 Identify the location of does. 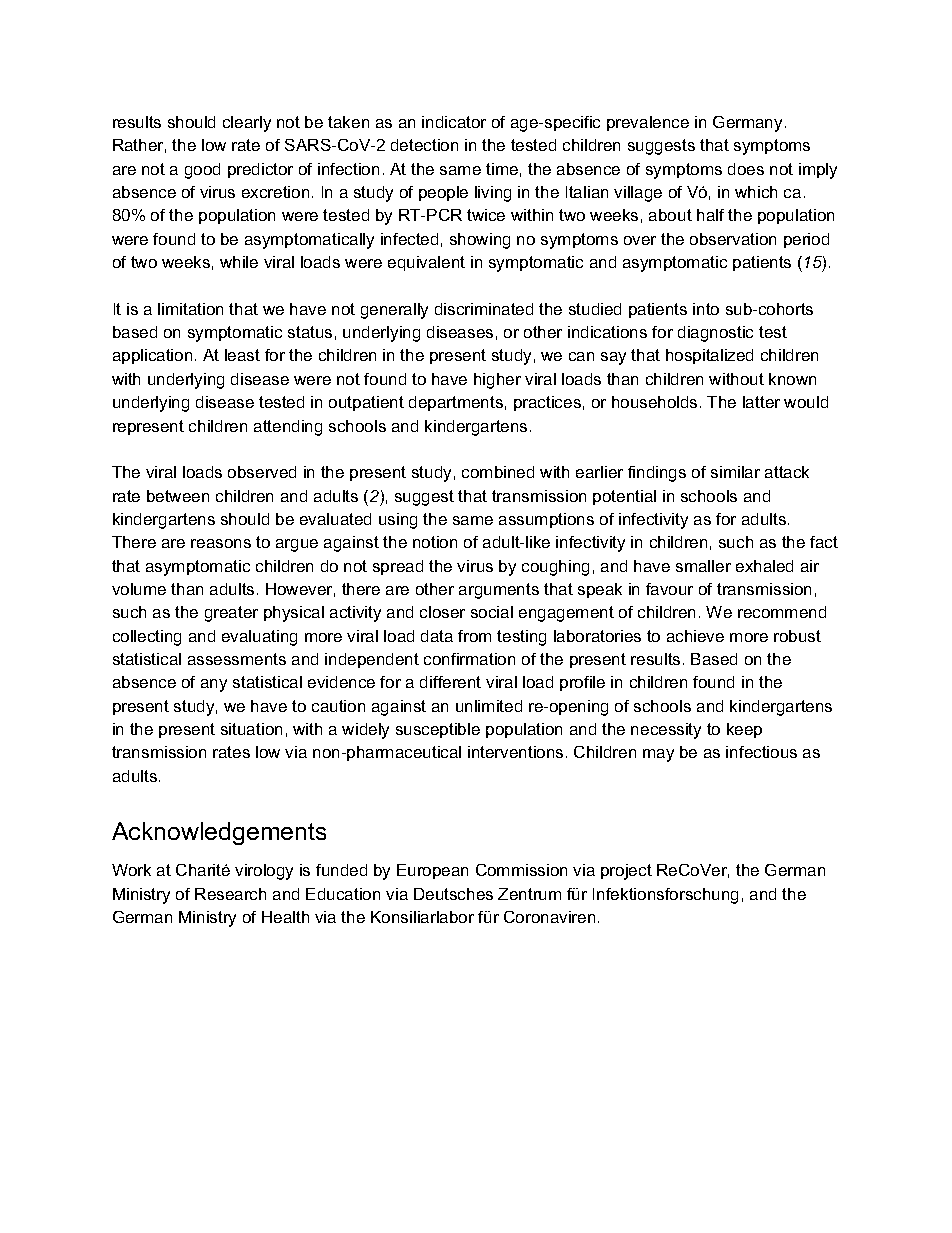
(746, 169).
